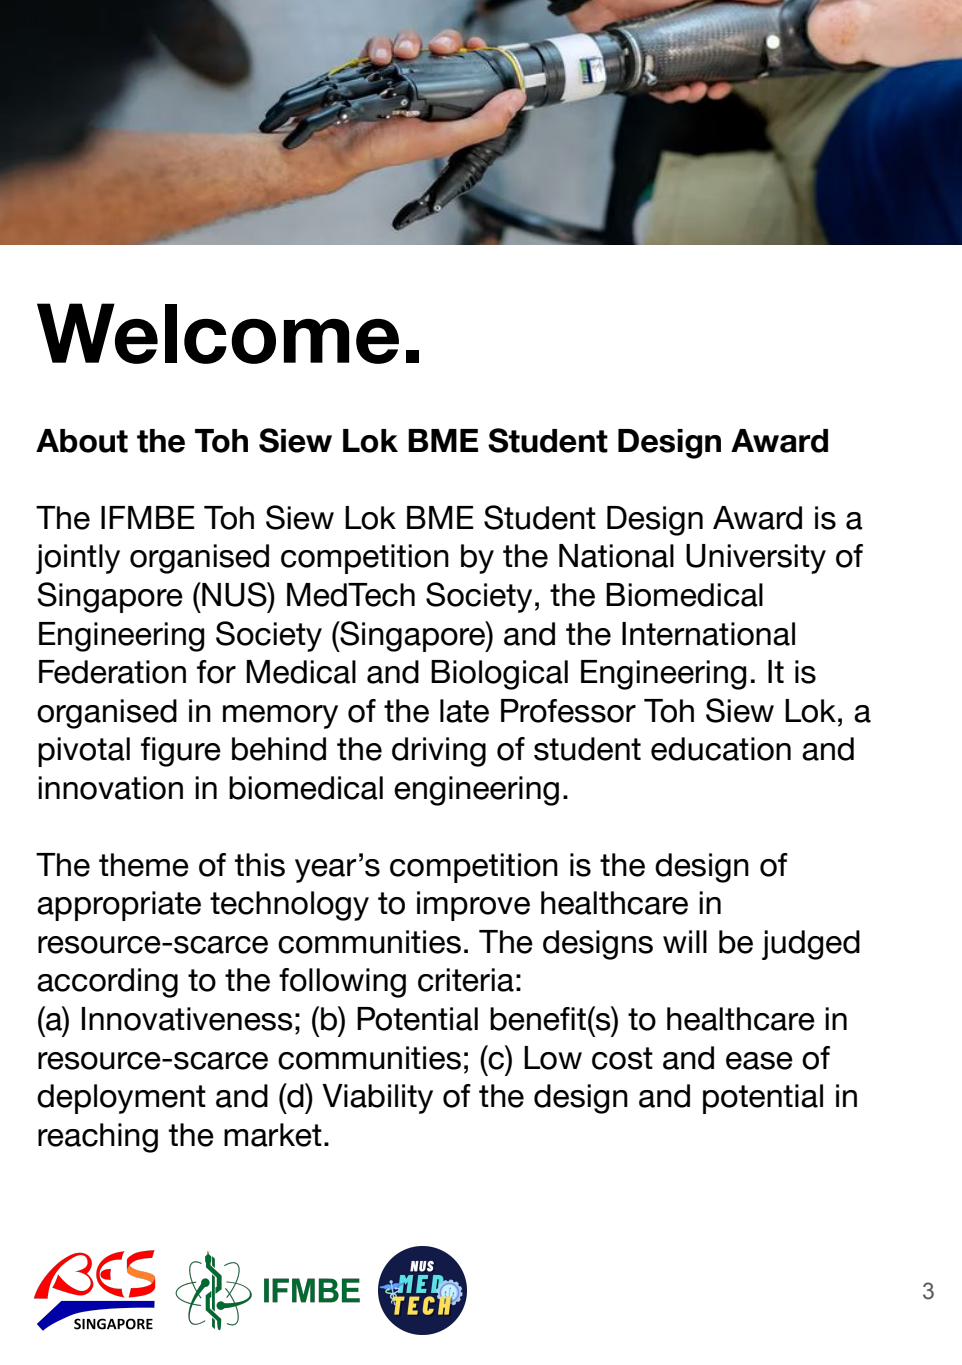  Describe the element at coordinates (82, 441) in the screenshot. I see `About` at that location.
